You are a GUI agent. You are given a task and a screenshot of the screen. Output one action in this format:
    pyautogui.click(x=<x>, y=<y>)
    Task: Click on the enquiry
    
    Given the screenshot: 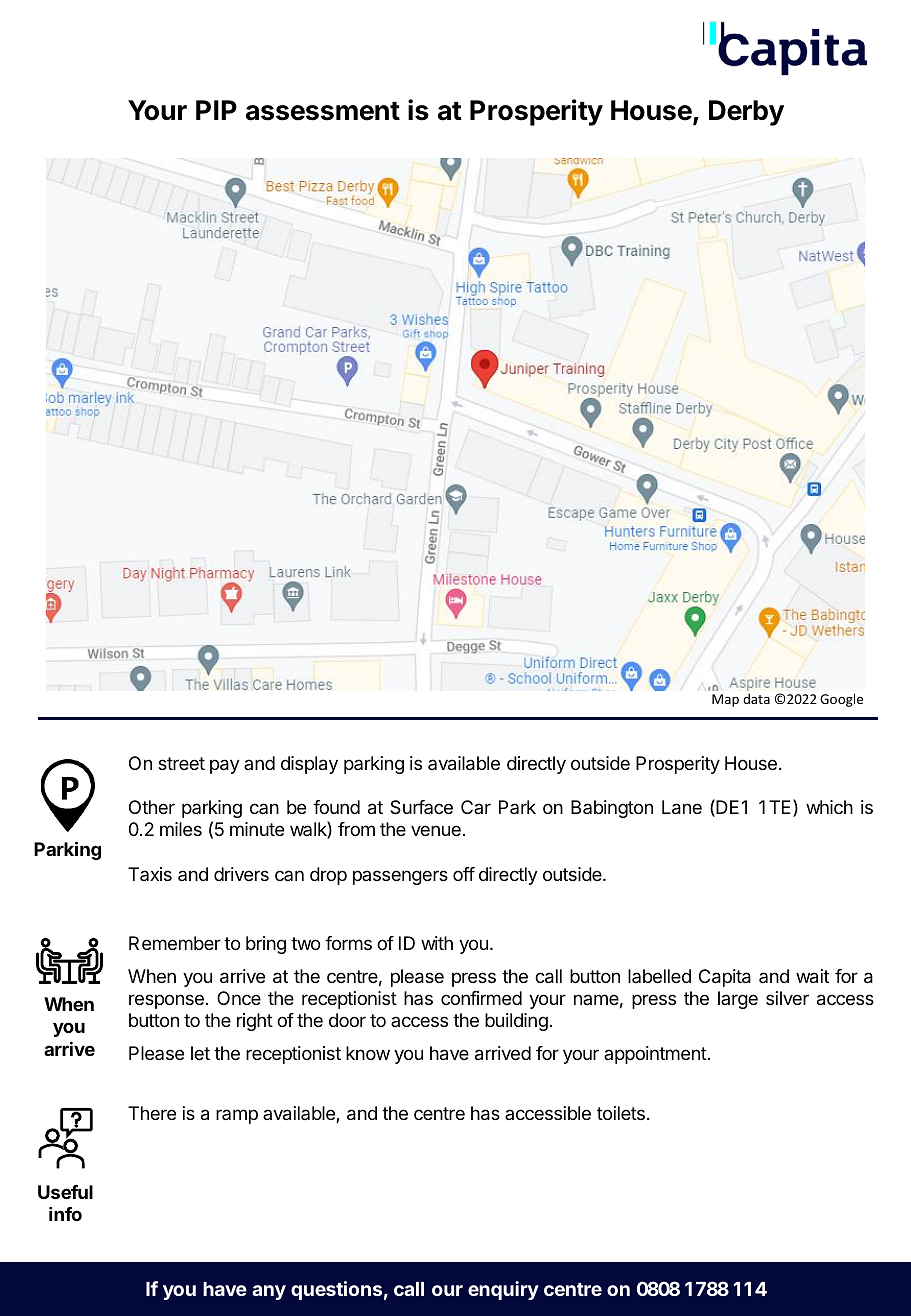 What is the action you would take?
    pyautogui.click(x=503, y=1290)
